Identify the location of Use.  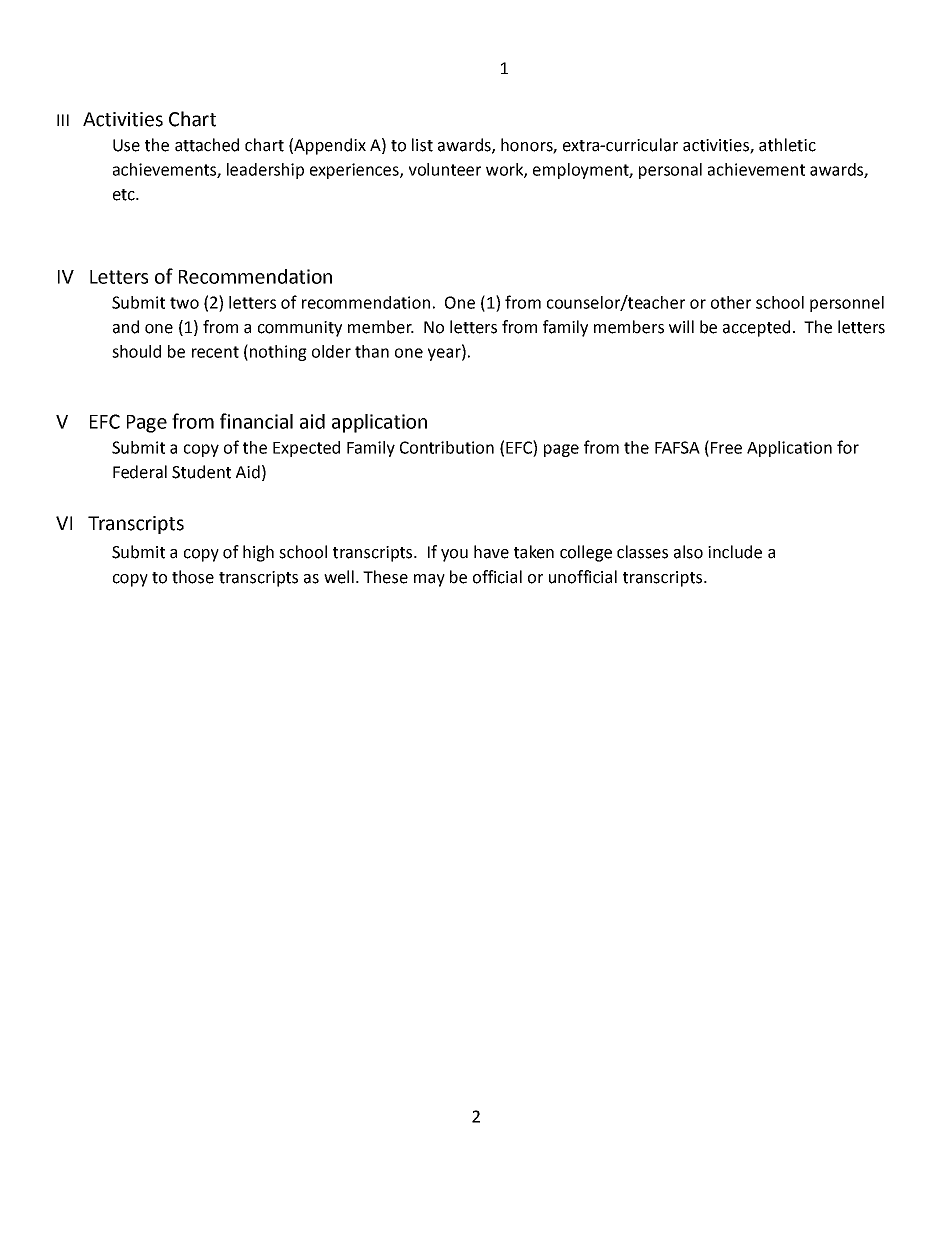
(126, 145).
